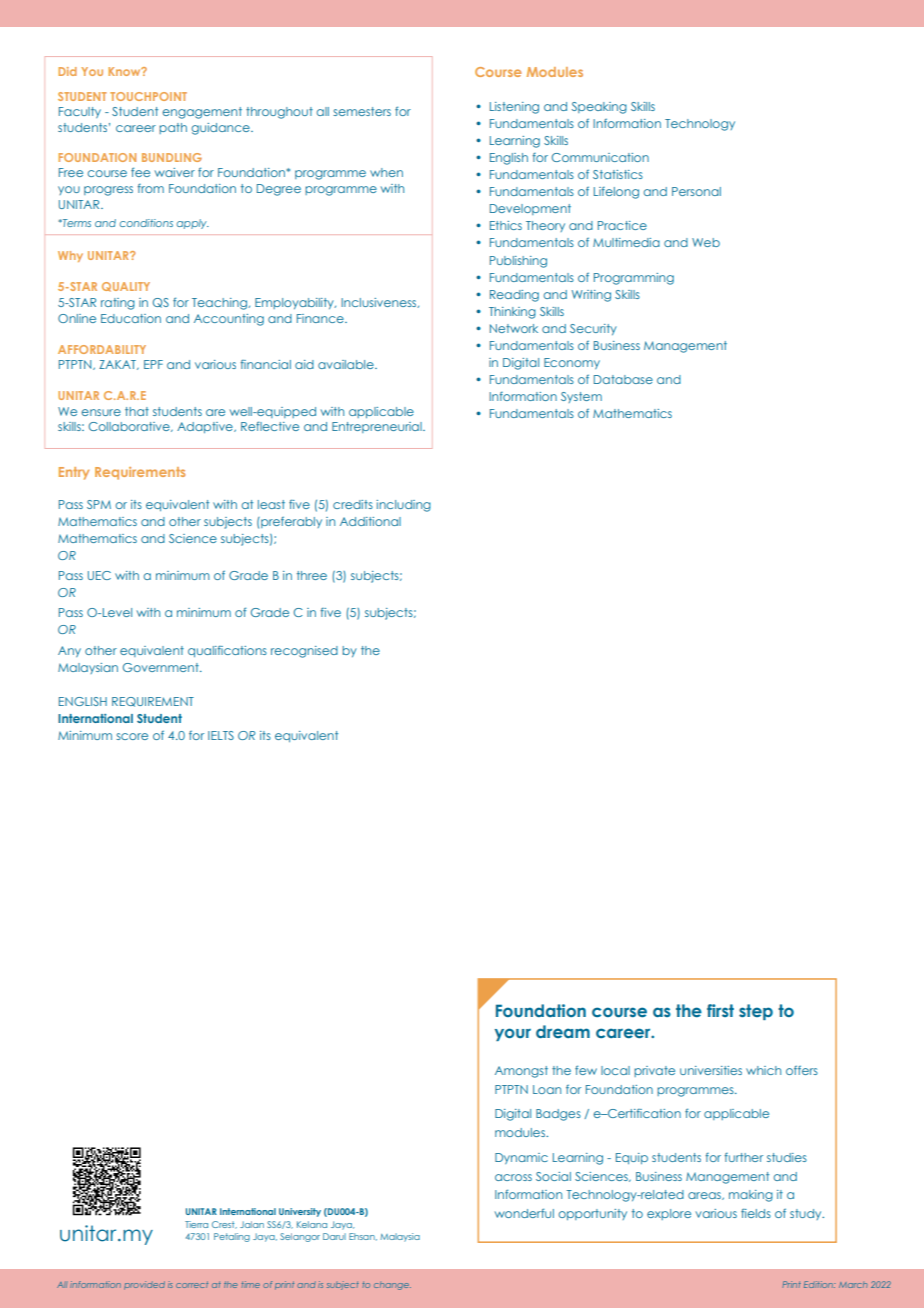  Describe the element at coordinates (196, 1224) in the page. I see `Tierra` at that location.
